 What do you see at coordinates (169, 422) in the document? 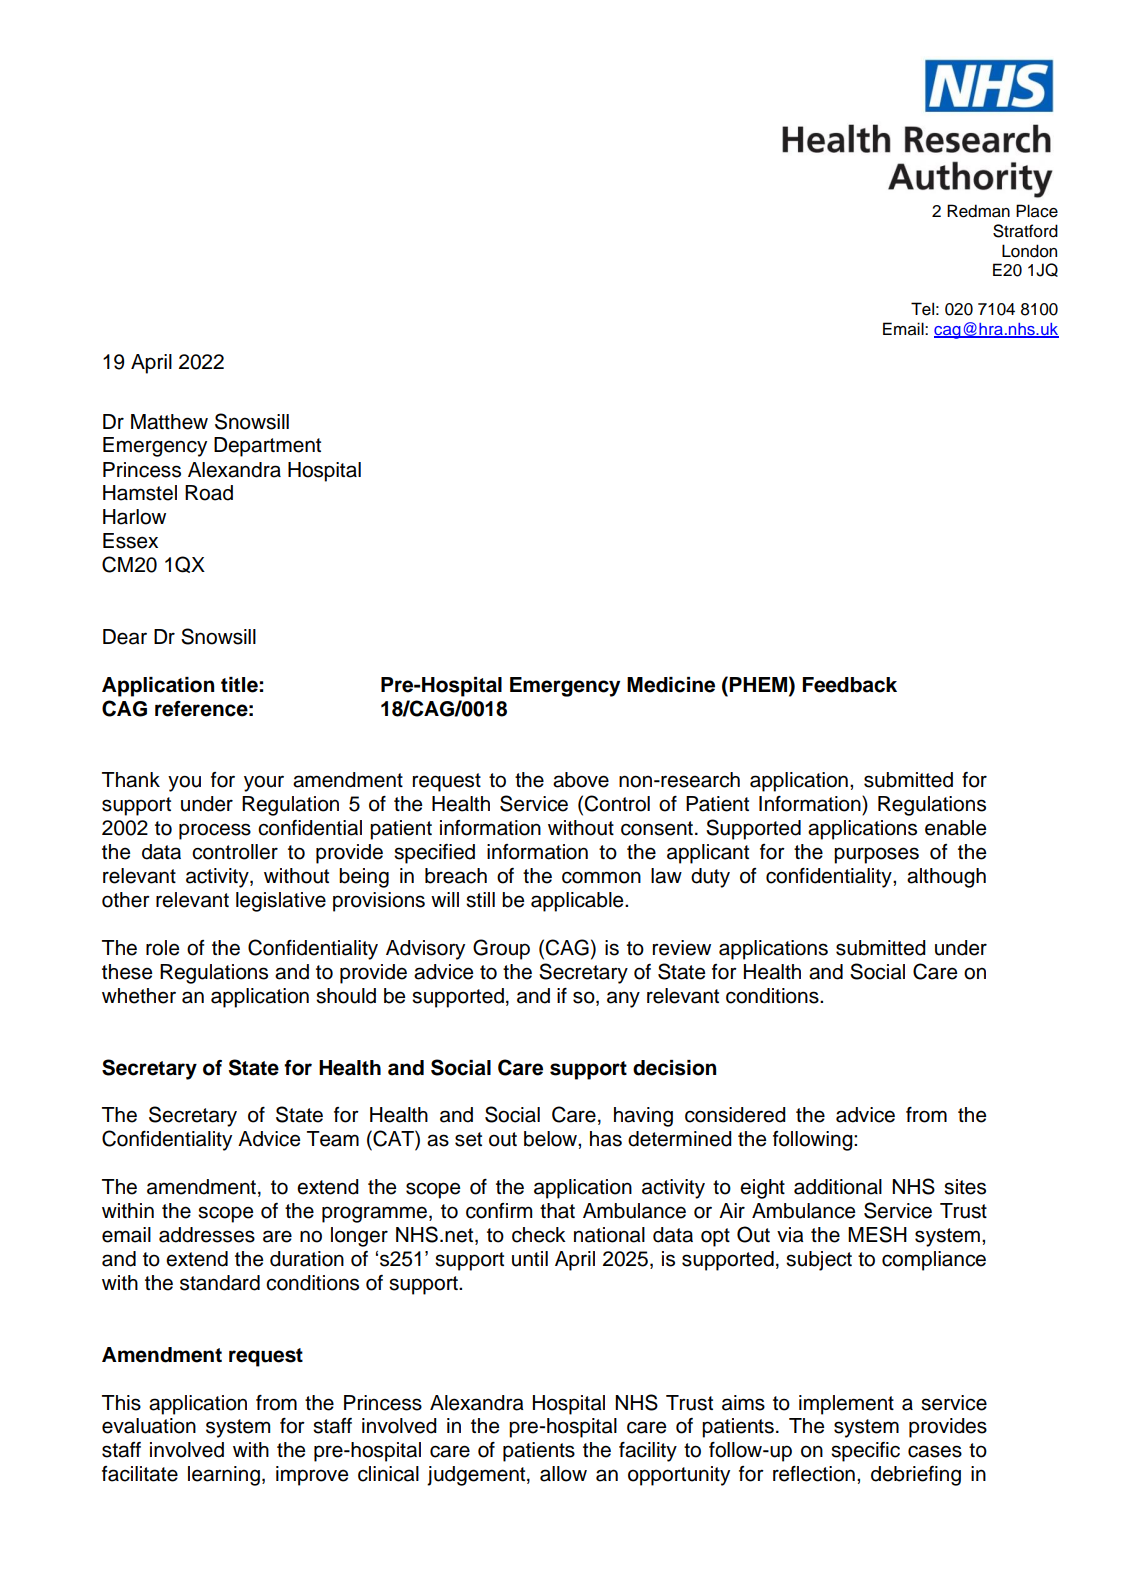
I see `Matthew` at bounding box center [169, 422].
